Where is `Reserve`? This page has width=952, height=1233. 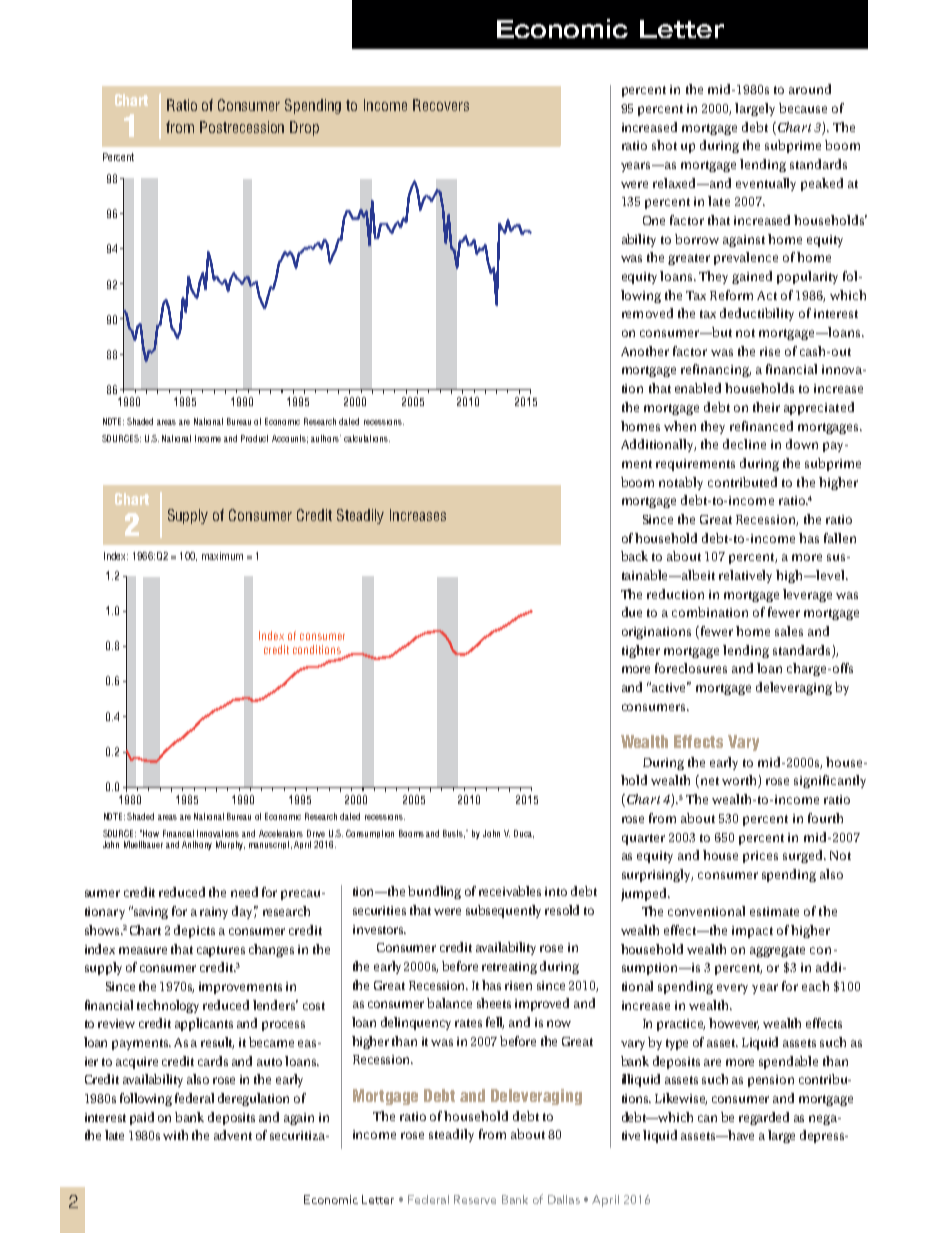
Reserve is located at coordinates (475, 1199).
